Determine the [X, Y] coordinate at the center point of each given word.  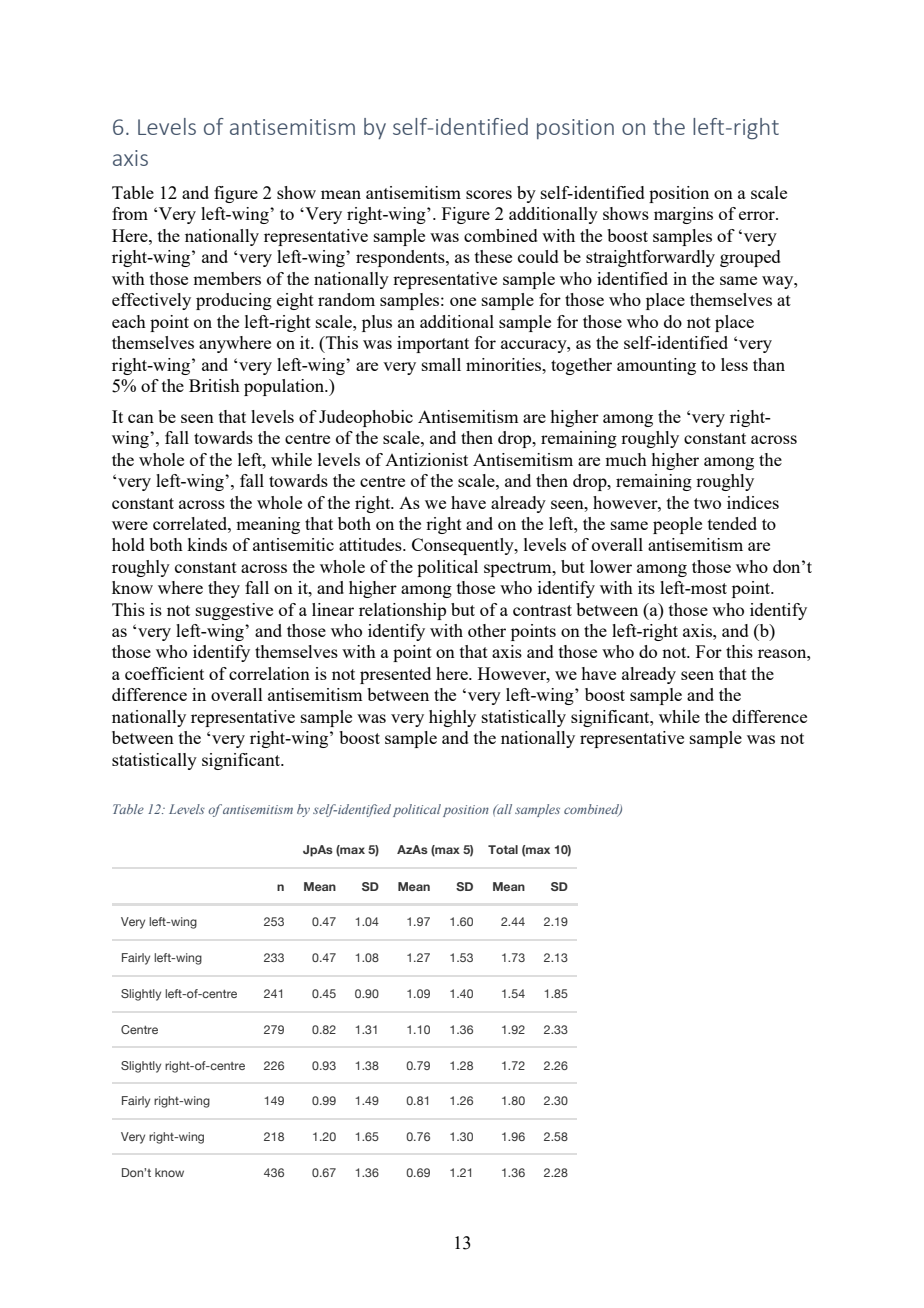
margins [683, 215]
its [646, 587]
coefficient [164, 673]
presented [395, 675]
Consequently [464, 546]
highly [452, 718]
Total [503, 849]
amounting [656, 366]
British [214, 385]
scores [489, 194]
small [441, 364]
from [130, 213]
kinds [207, 544]
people [677, 525]
